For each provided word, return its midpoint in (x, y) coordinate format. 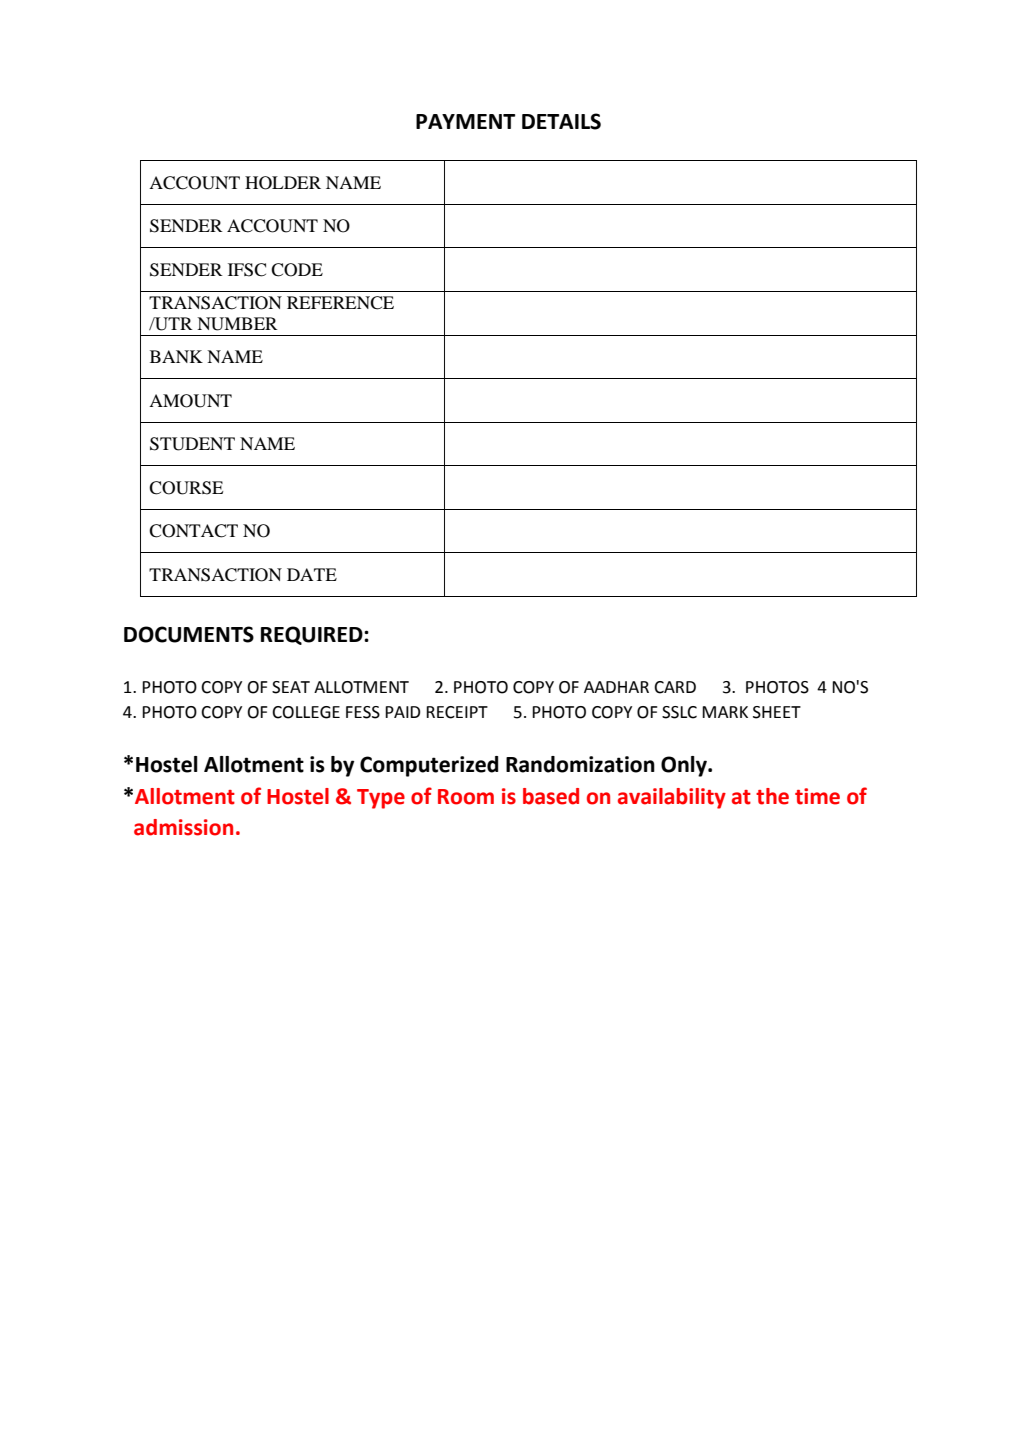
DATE (312, 574)
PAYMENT (465, 121)
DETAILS (561, 121)
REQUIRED (313, 635)
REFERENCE (340, 303)
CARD (675, 687)
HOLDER (283, 183)
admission (183, 827)
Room (466, 797)
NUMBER (237, 324)
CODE (297, 270)
